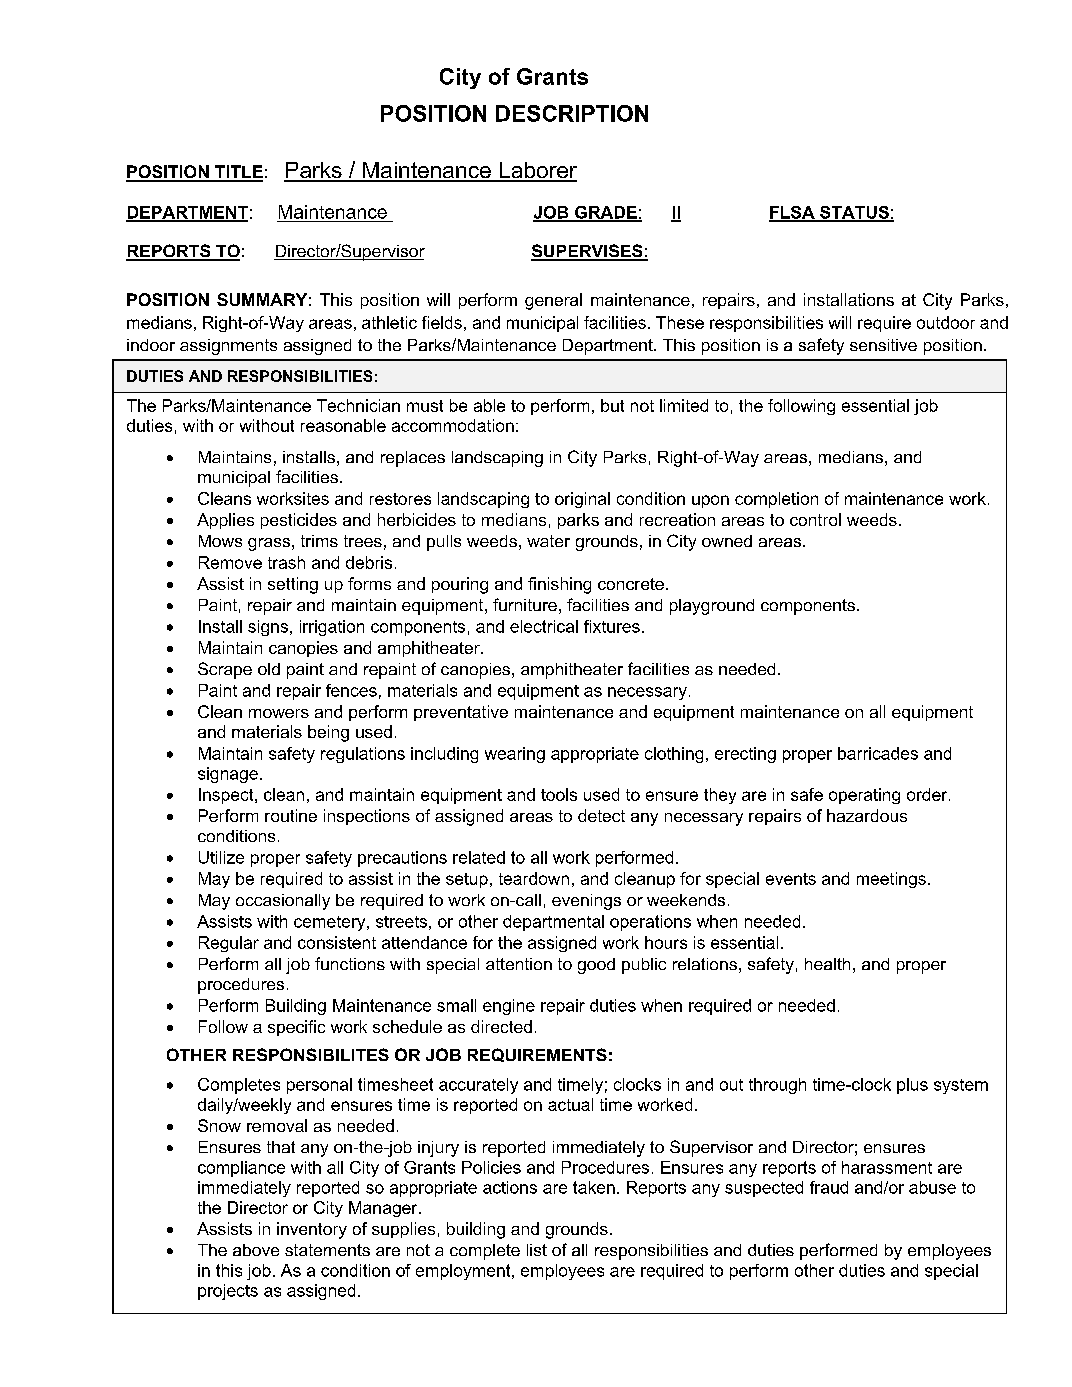  Describe the element at coordinates (279, 713) in the screenshot. I see `mowers` at that location.
